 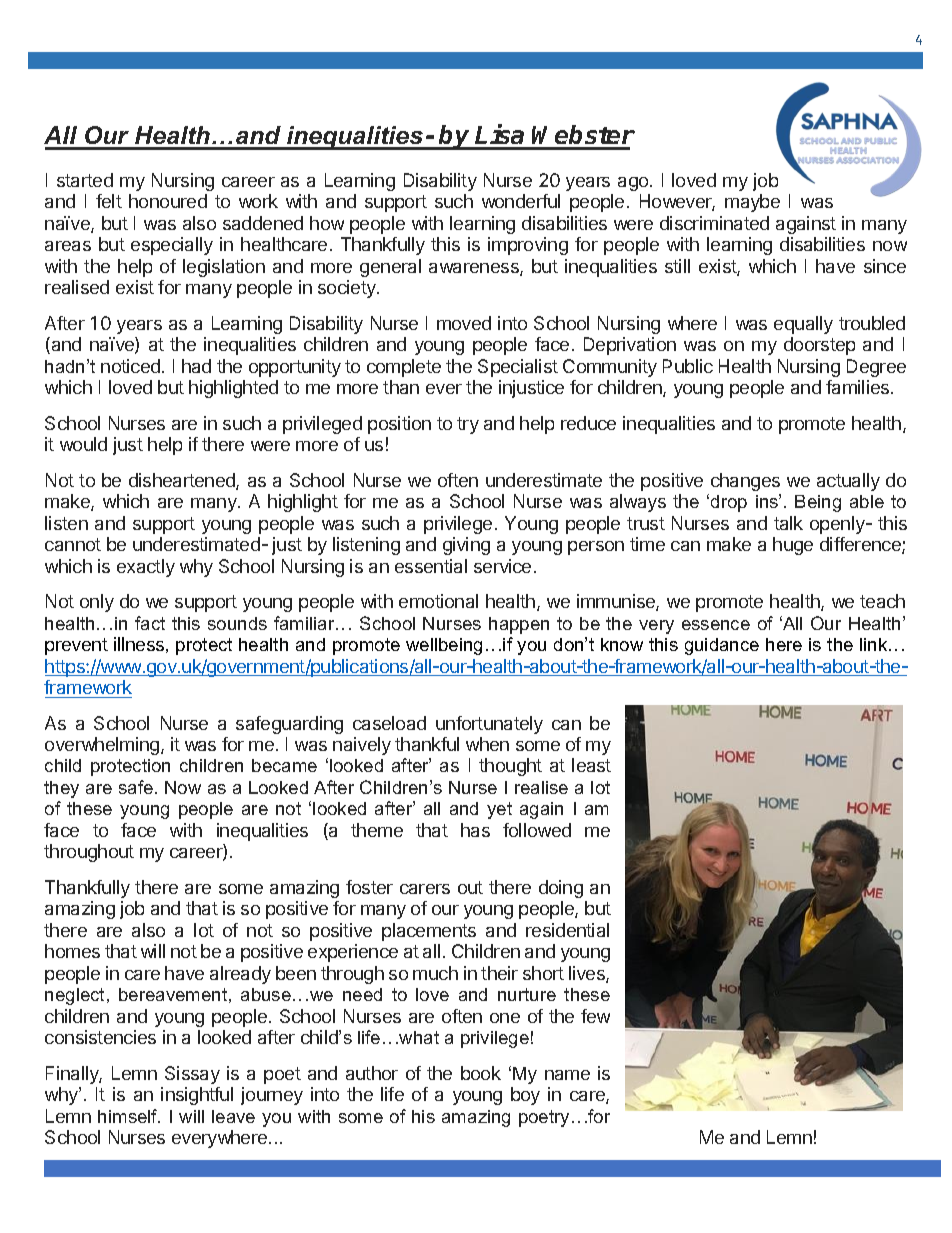 What do you see at coordinates (197, 1096) in the screenshot?
I see `insightful` at bounding box center [197, 1096].
